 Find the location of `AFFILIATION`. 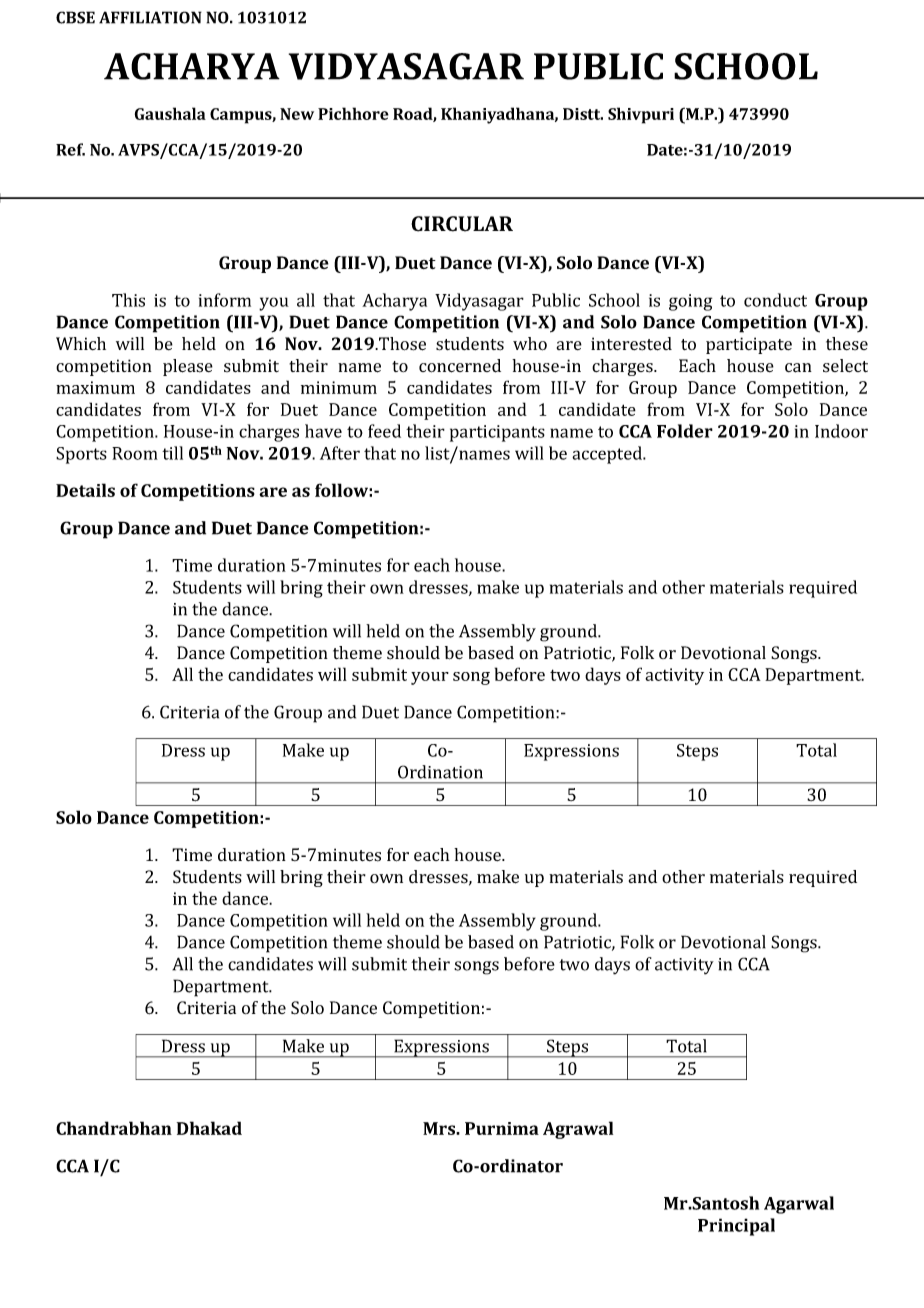

AFFILIATION is located at coordinates (150, 17).
